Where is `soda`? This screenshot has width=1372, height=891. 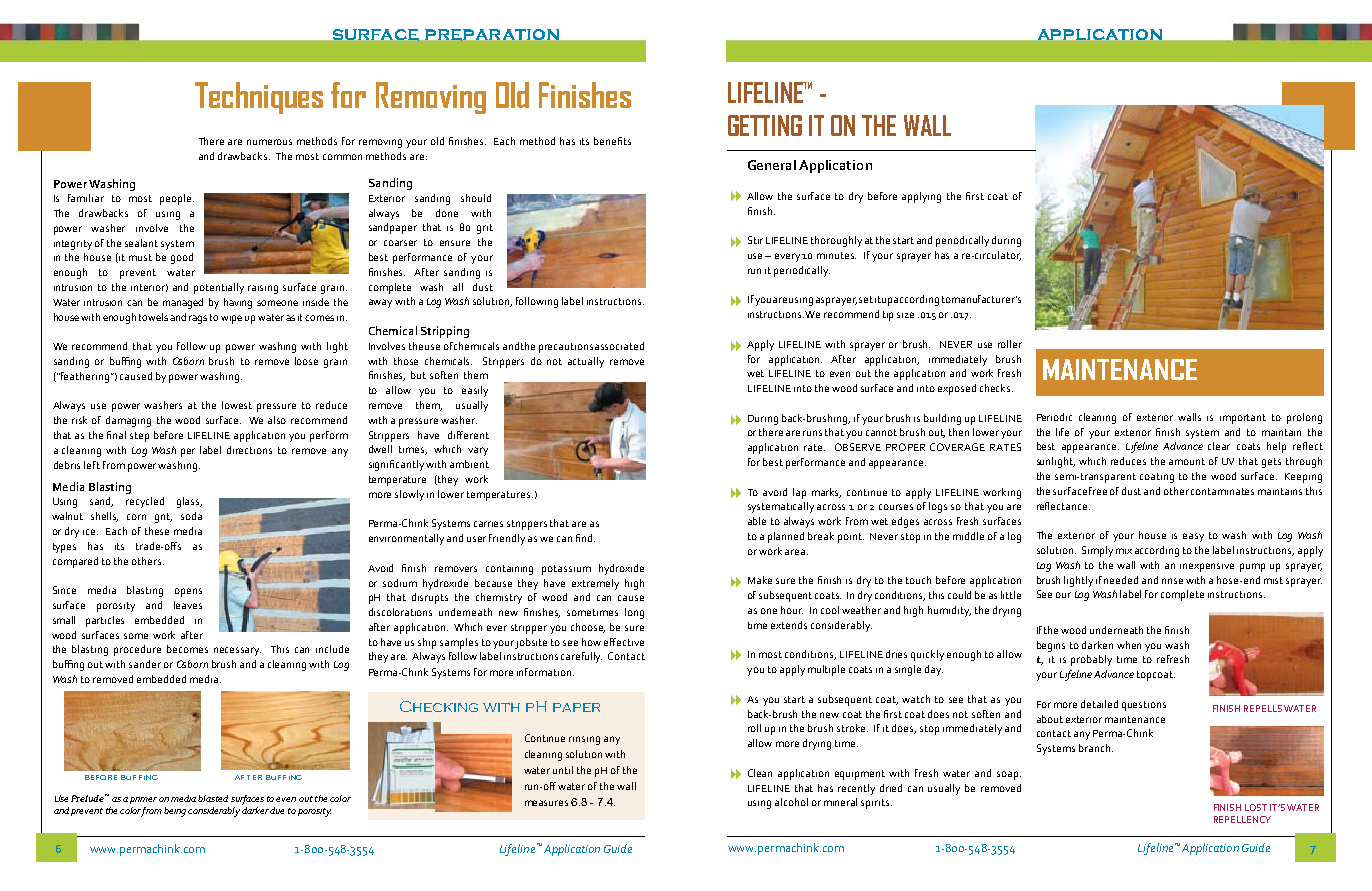
soda is located at coordinates (191, 516).
